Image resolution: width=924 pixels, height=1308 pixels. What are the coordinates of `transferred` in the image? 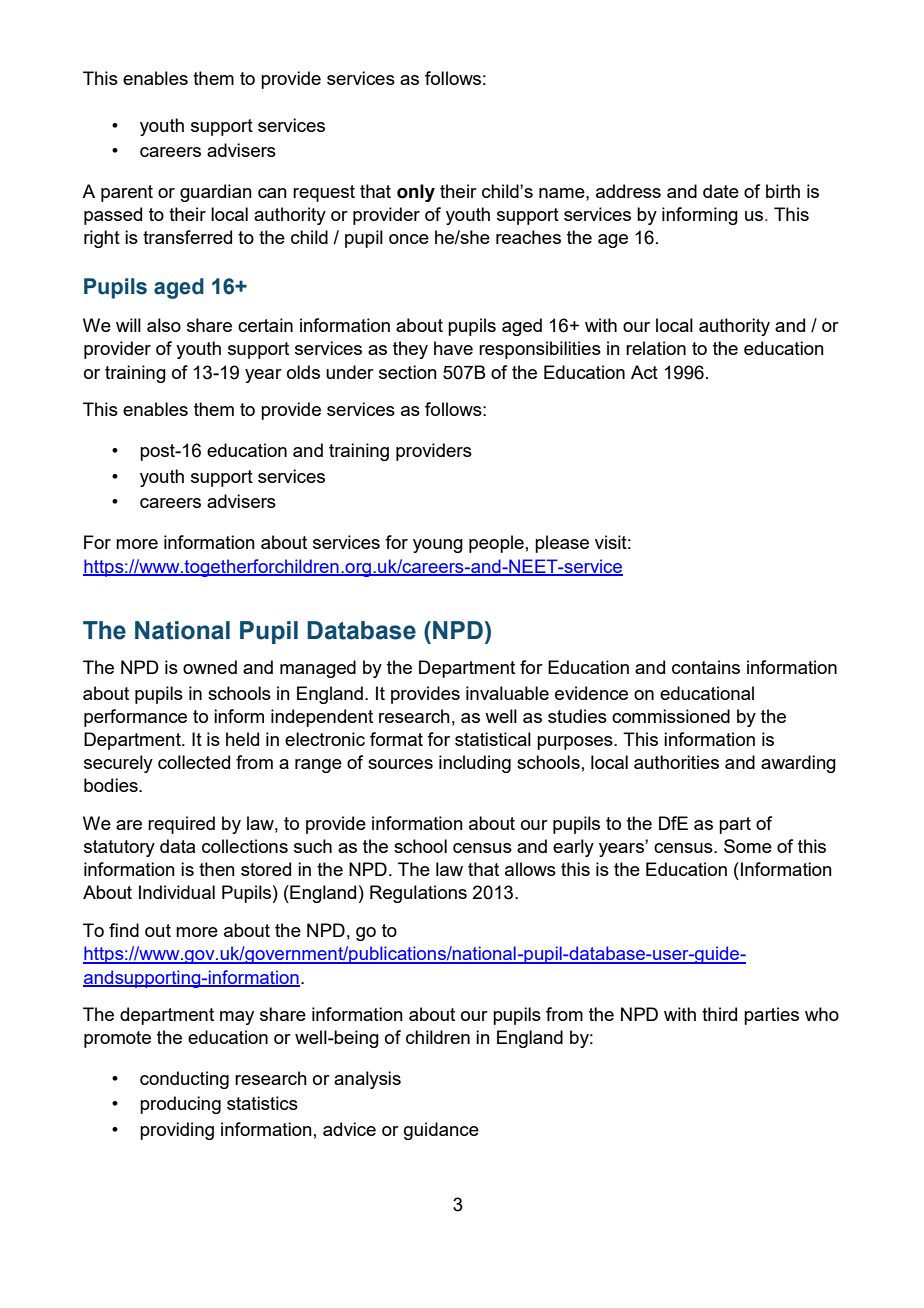 It's located at (187, 237).
